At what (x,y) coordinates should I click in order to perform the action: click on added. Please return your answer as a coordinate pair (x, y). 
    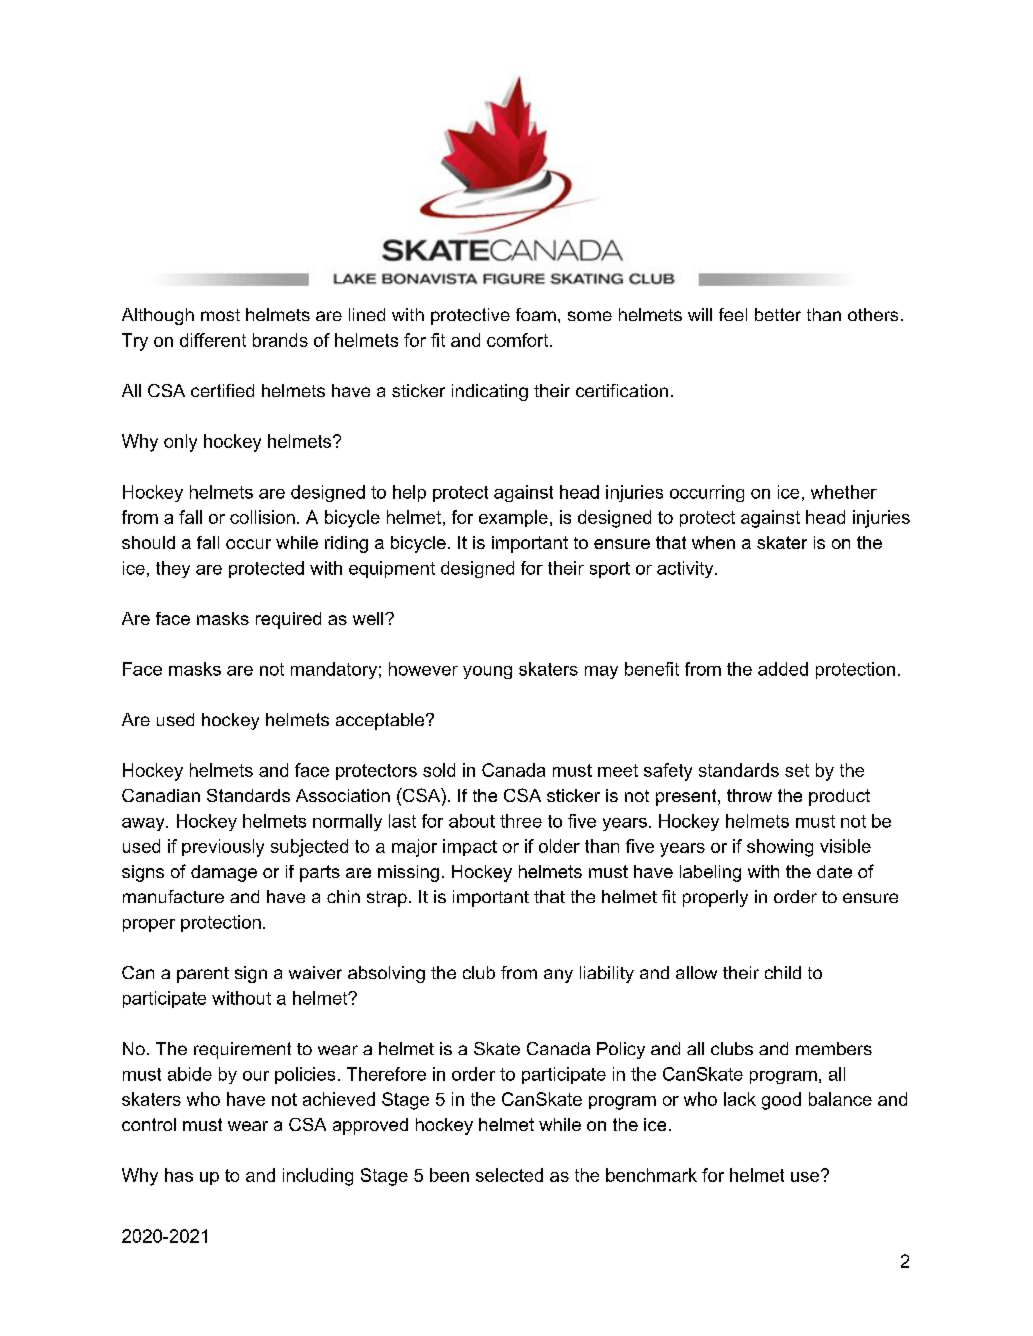
    Looking at the image, I should click on (783, 669).
